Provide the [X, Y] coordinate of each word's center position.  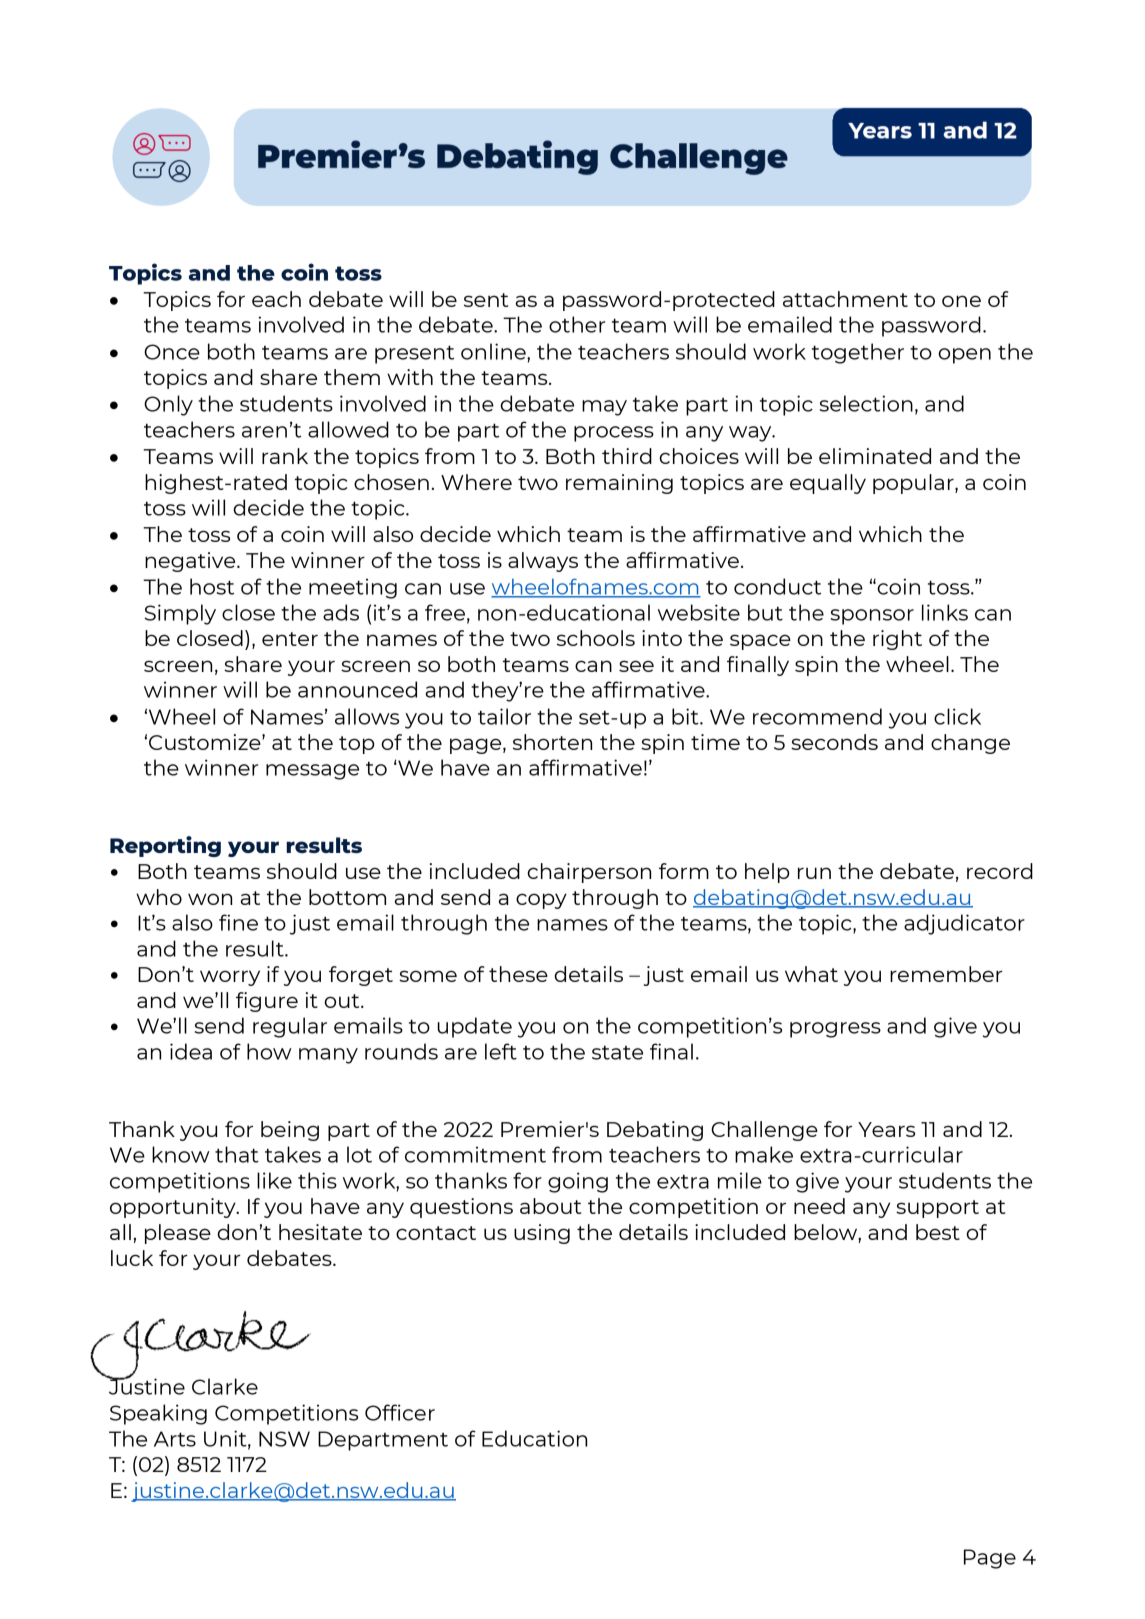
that [237, 1154]
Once [172, 352]
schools [596, 638]
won [210, 899]
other [577, 324]
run [814, 873]
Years [886, 1129]
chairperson [589, 873]
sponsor [872, 617]
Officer [400, 1412]
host [212, 586]
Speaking [158, 1414]
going [578, 1182]
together [858, 353]
